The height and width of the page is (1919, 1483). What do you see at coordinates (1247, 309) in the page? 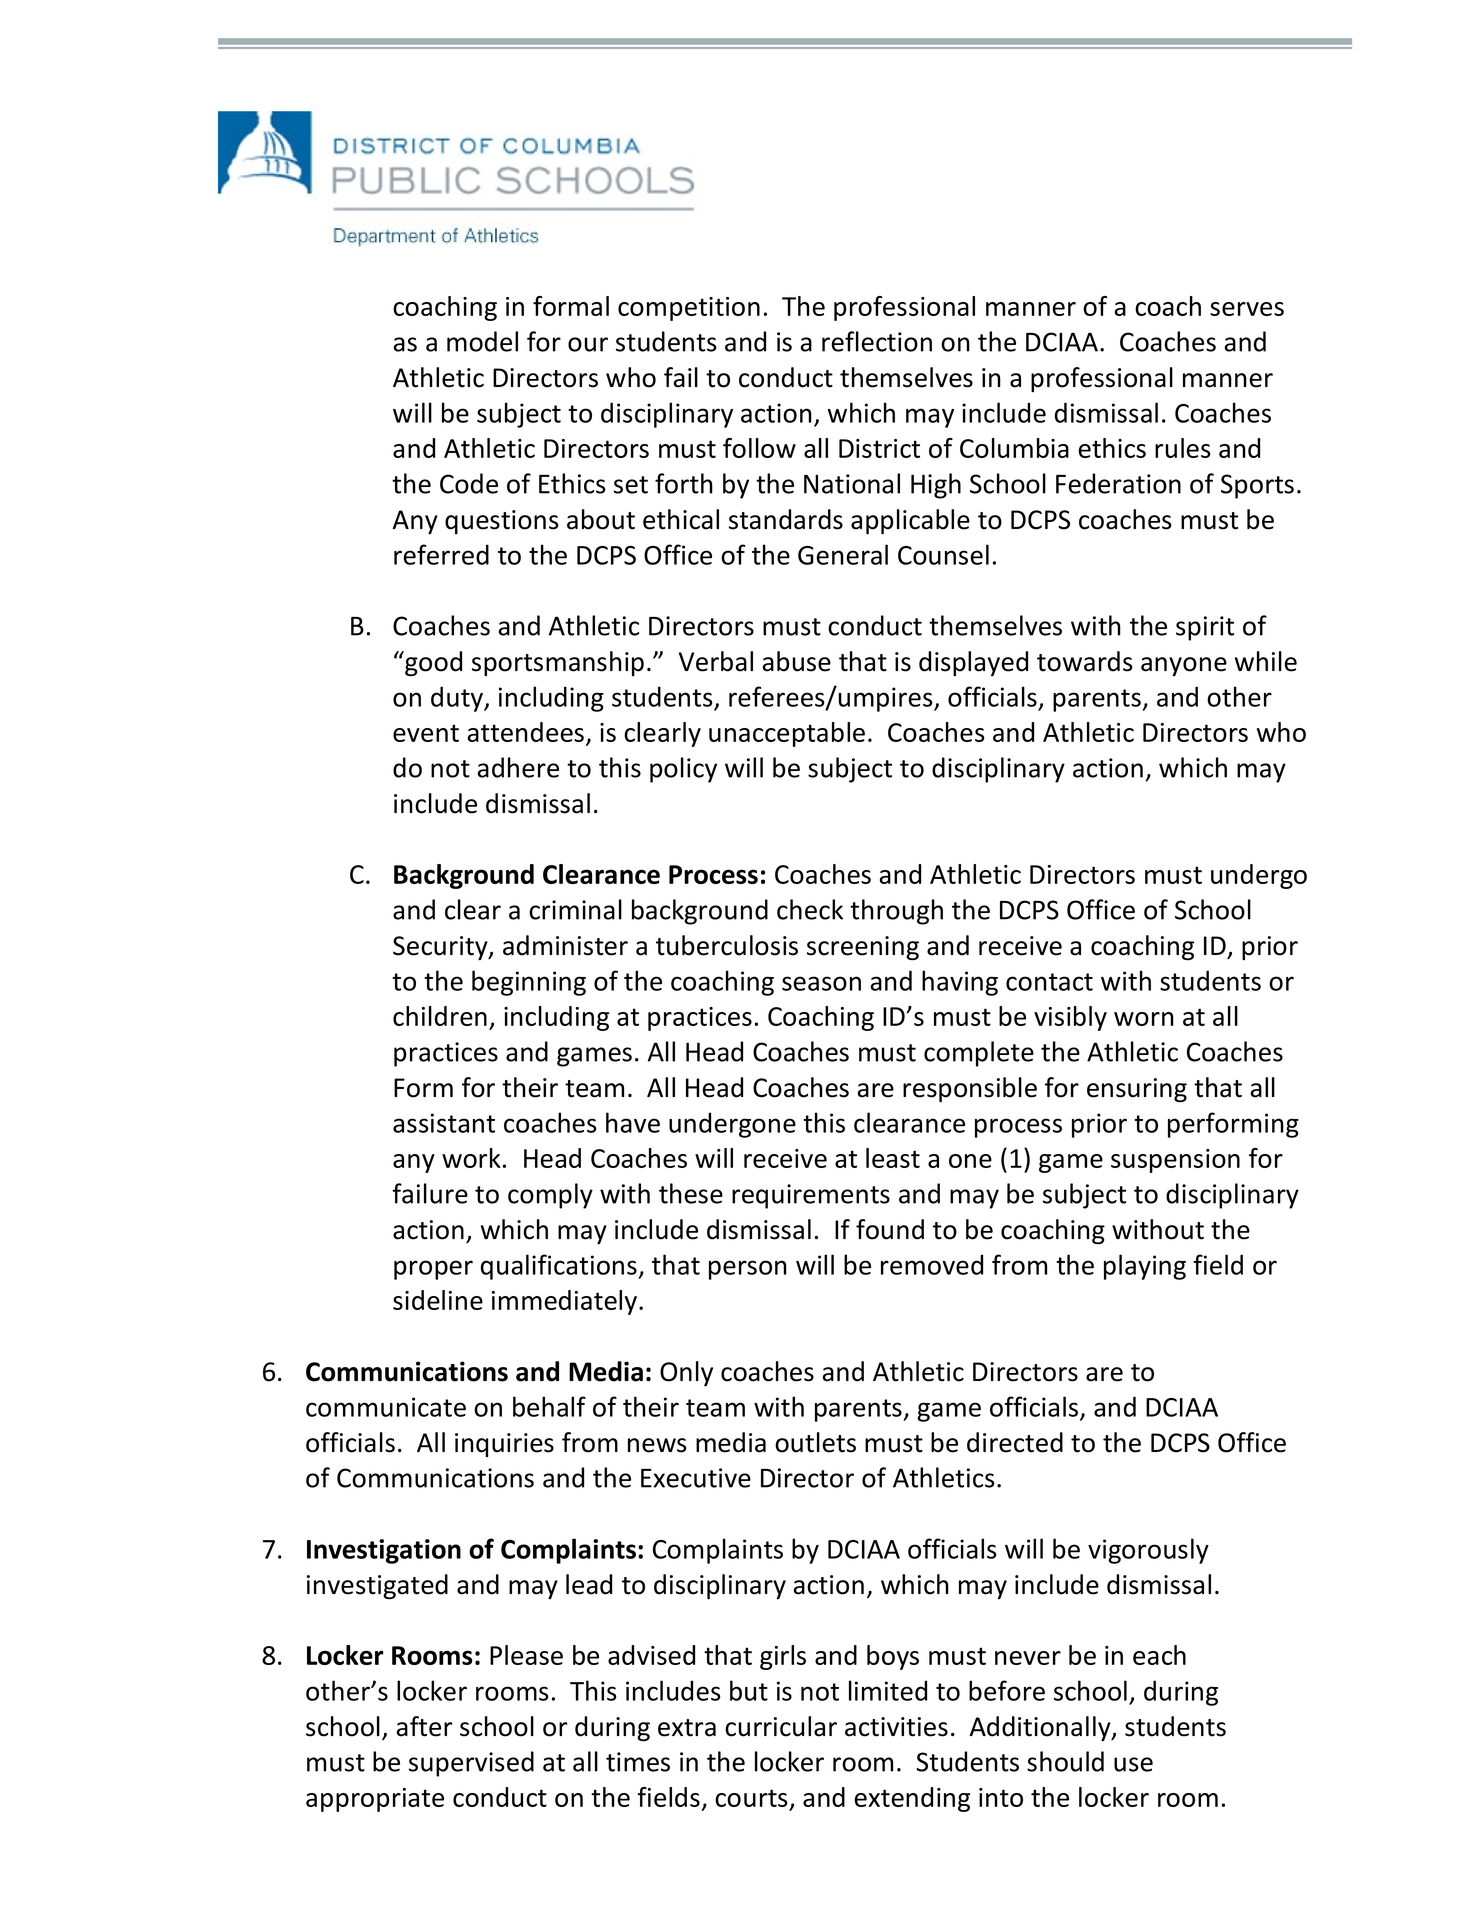
I see `serves` at bounding box center [1247, 309].
